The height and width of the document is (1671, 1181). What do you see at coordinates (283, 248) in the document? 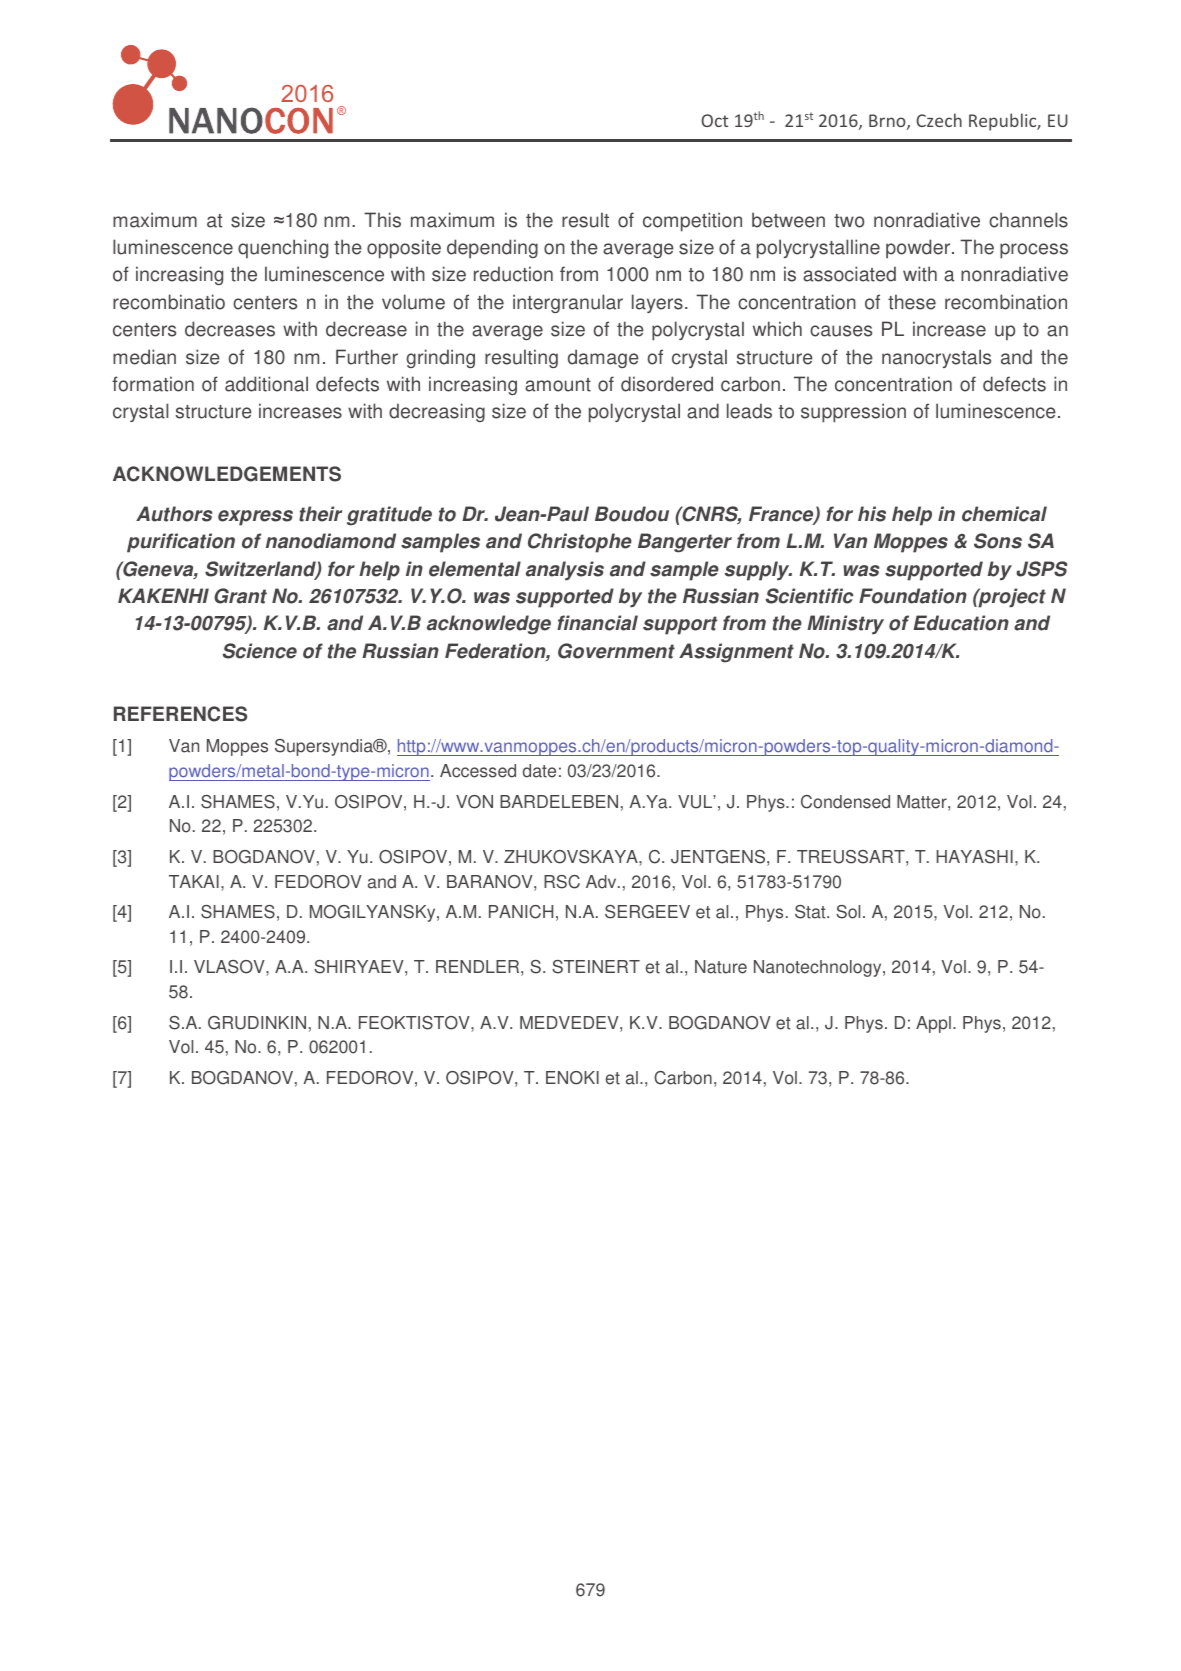
I see `quenching` at bounding box center [283, 248].
